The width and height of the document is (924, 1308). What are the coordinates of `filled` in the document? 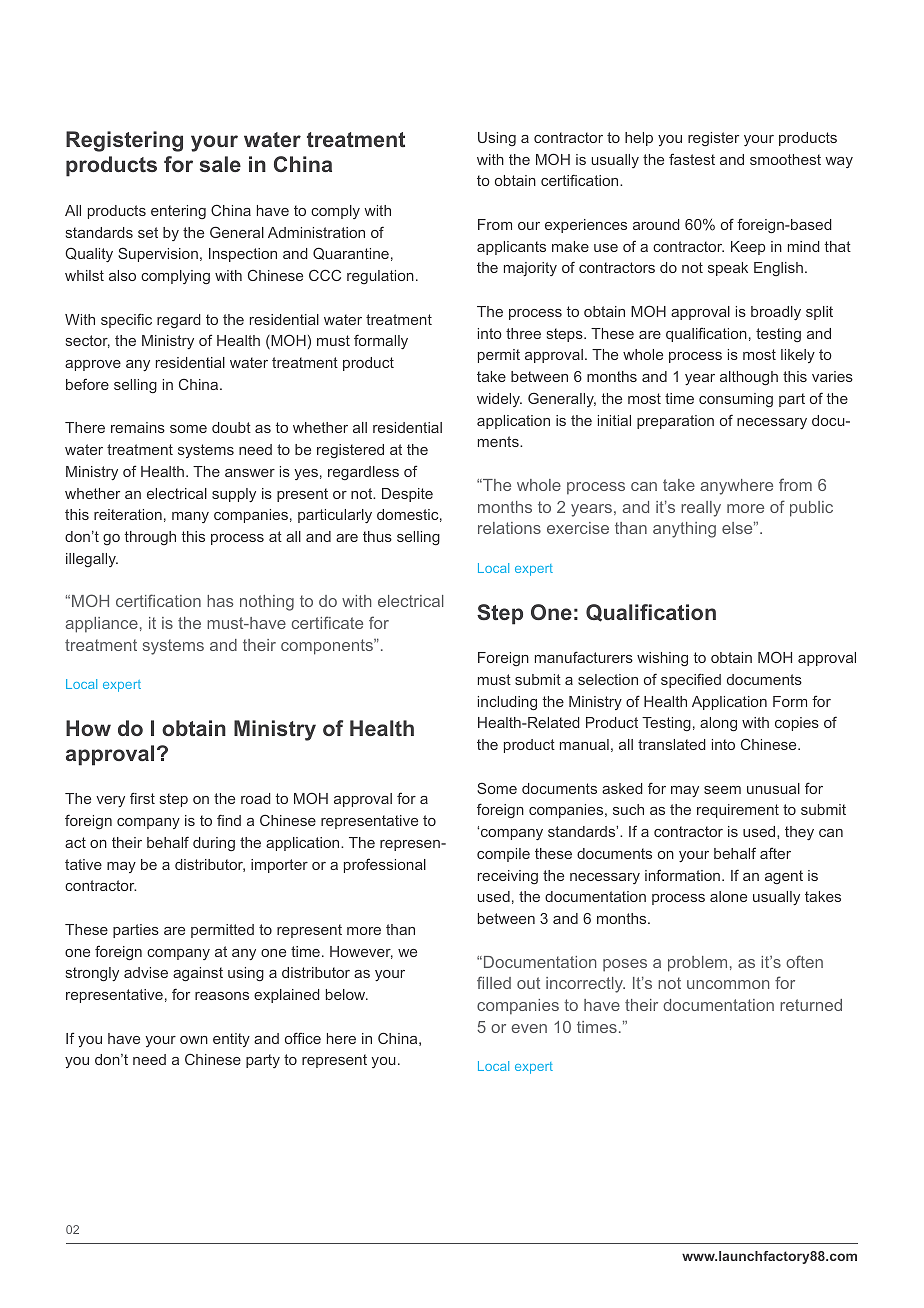 It's located at (494, 982).
